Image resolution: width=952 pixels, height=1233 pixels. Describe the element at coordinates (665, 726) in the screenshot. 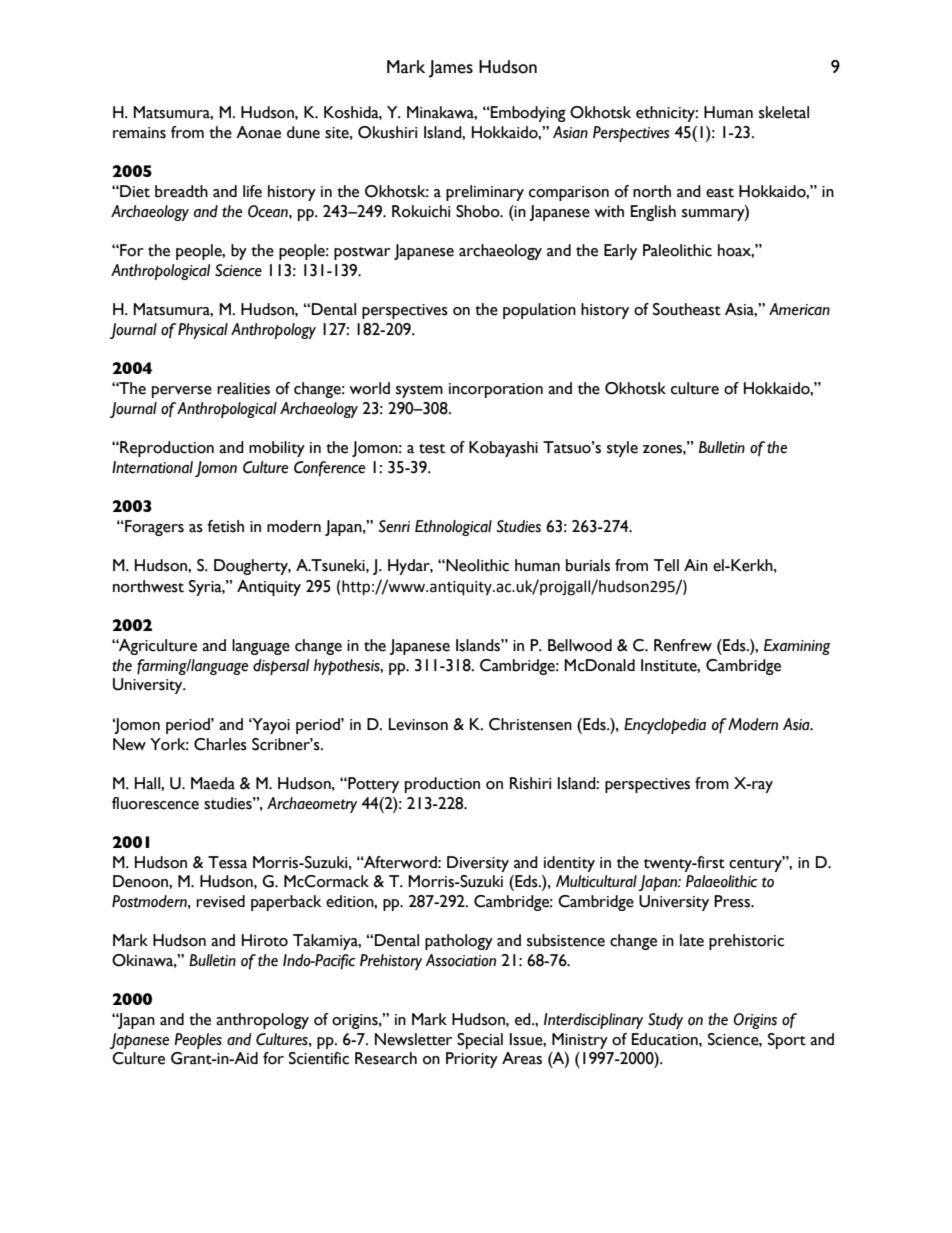

I see `Encyclopedia` at that location.
